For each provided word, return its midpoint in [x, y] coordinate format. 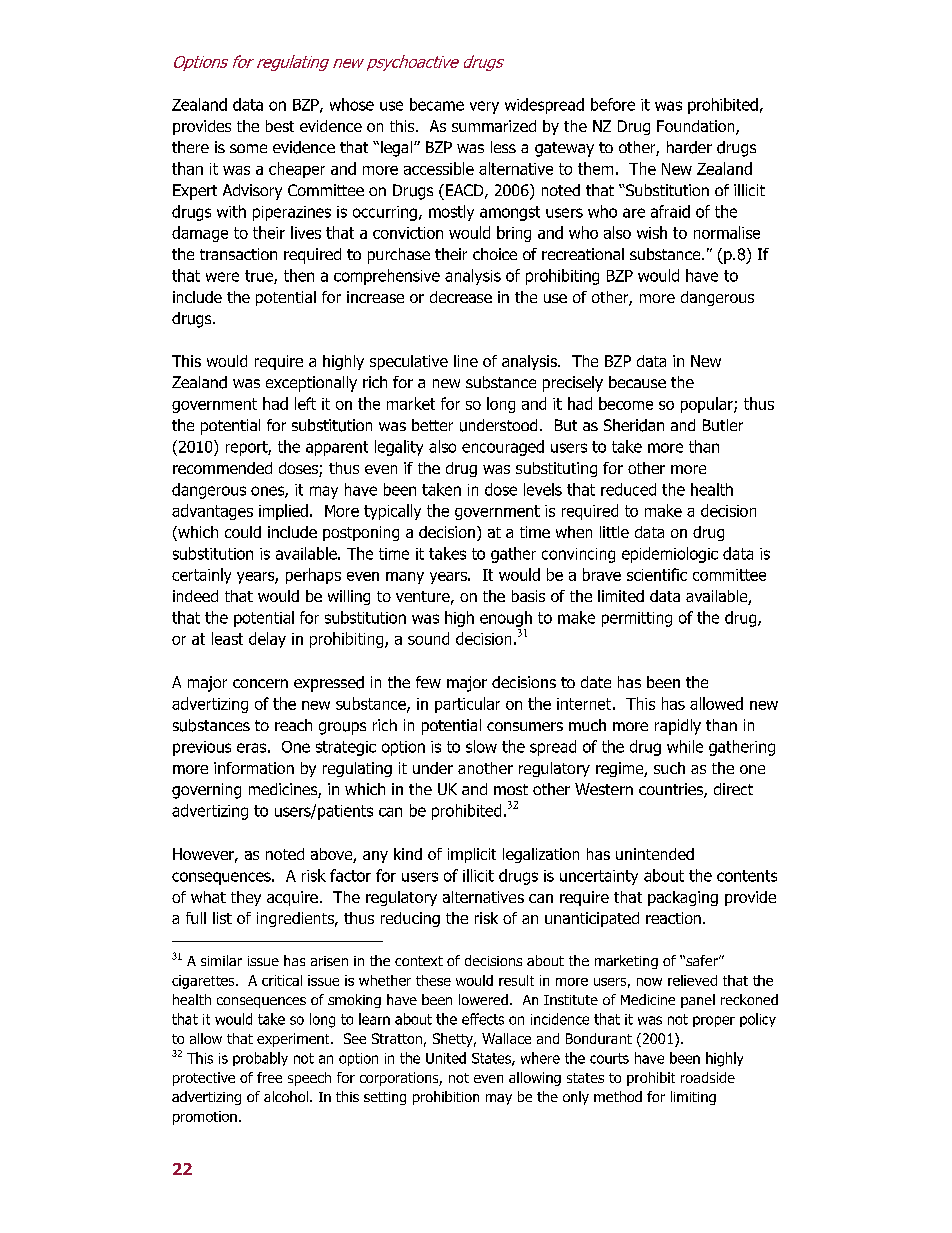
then [299, 275]
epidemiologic [670, 555]
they [246, 898]
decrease [461, 297]
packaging [683, 898]
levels [543, 489]
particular [467, 705]
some [248, 148]
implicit [472, 855]
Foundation [697, 127]
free [269, 1077]
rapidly [678, 727]
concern [260, 683]
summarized [494, 126]
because [637, 382]
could [243, 532]
